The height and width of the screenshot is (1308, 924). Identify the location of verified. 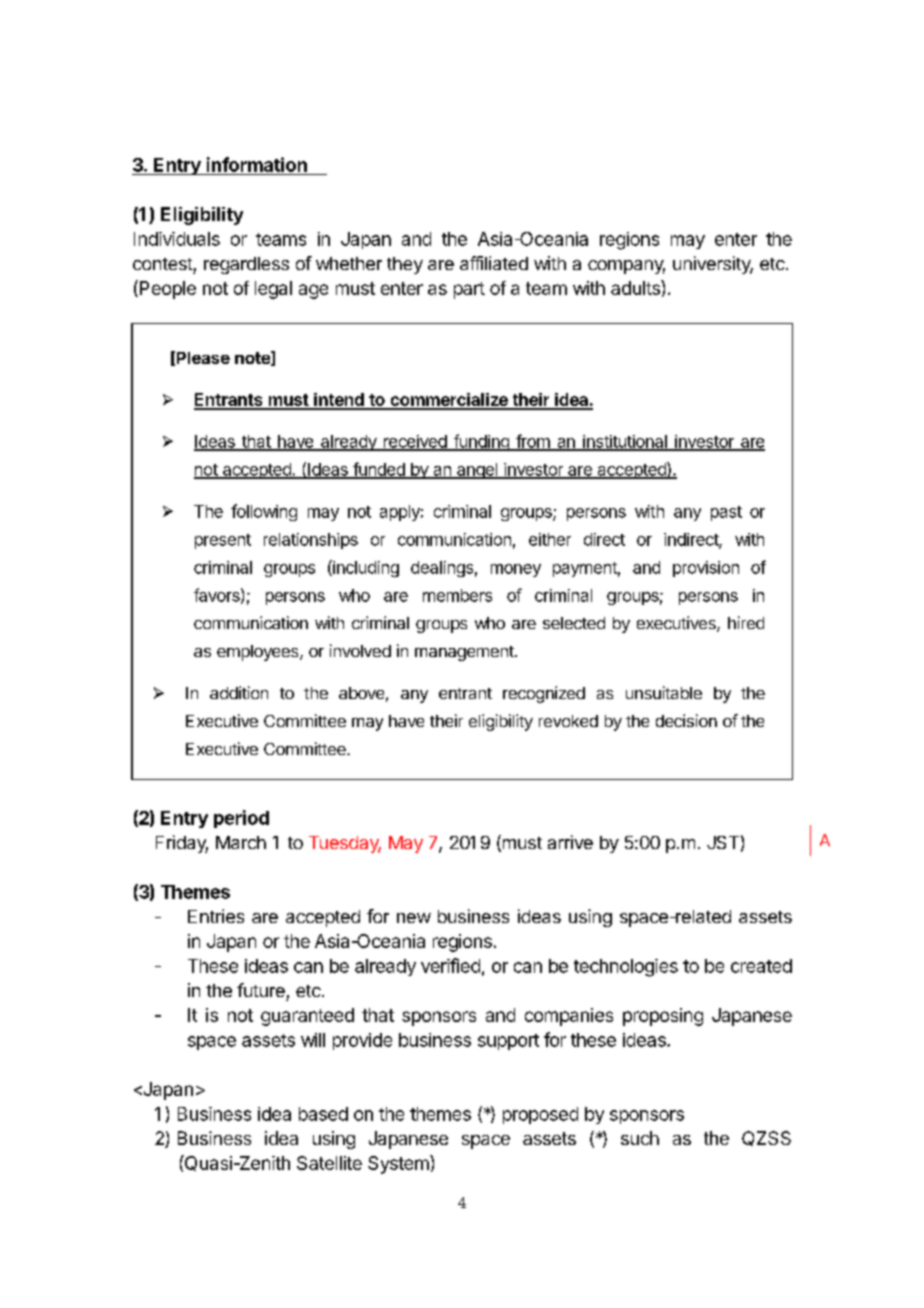
(450, 965).
